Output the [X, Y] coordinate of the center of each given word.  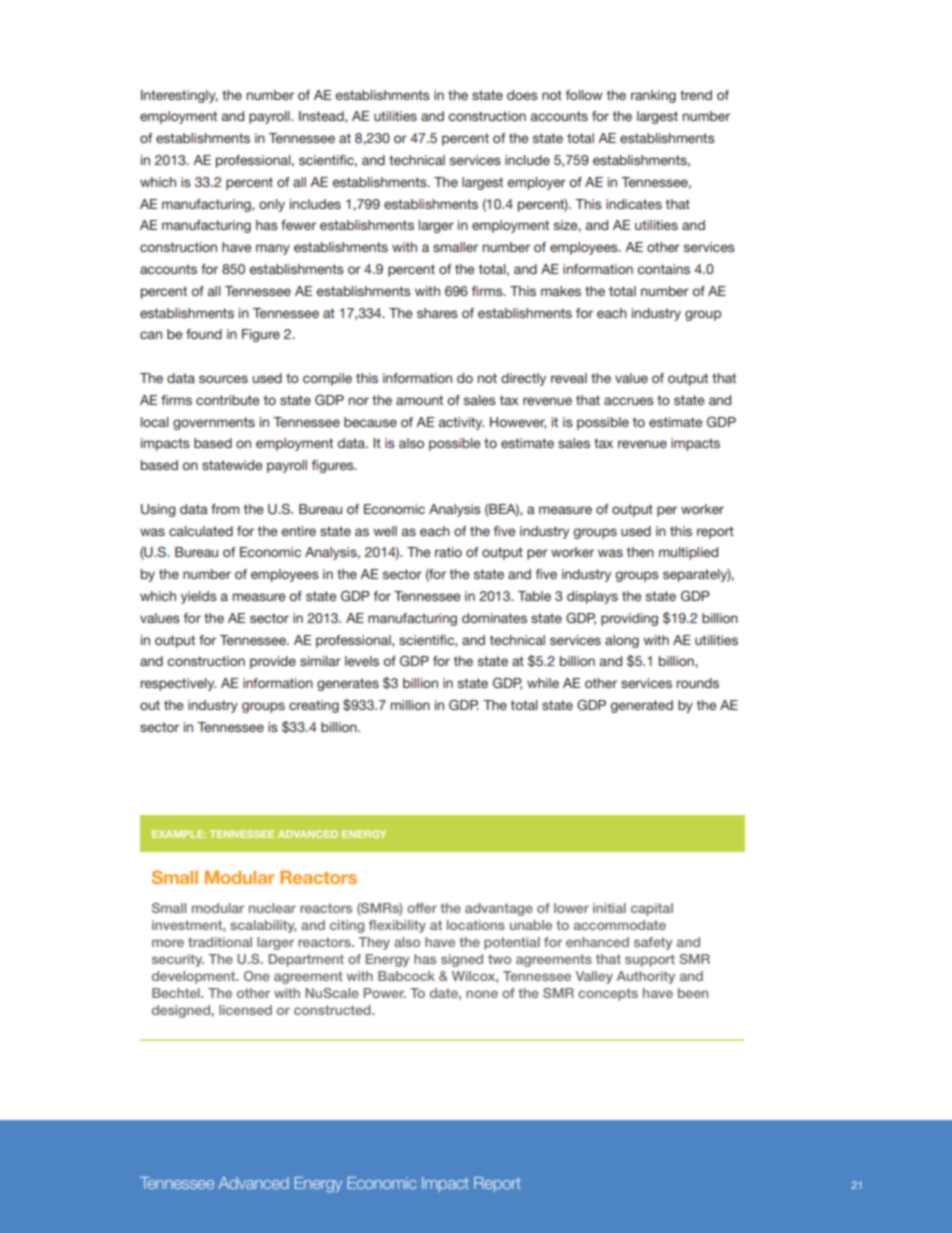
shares [437, 313]
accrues [629, 401]
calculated [201, 531]
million [410, 705]
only [272, 205]
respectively [178, 684]
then [640, 552]
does [522, 95]
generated [641, 706]
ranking [653, 96]
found [204, 334]
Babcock [406, 976]
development [195, 977]
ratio [448, 552]
